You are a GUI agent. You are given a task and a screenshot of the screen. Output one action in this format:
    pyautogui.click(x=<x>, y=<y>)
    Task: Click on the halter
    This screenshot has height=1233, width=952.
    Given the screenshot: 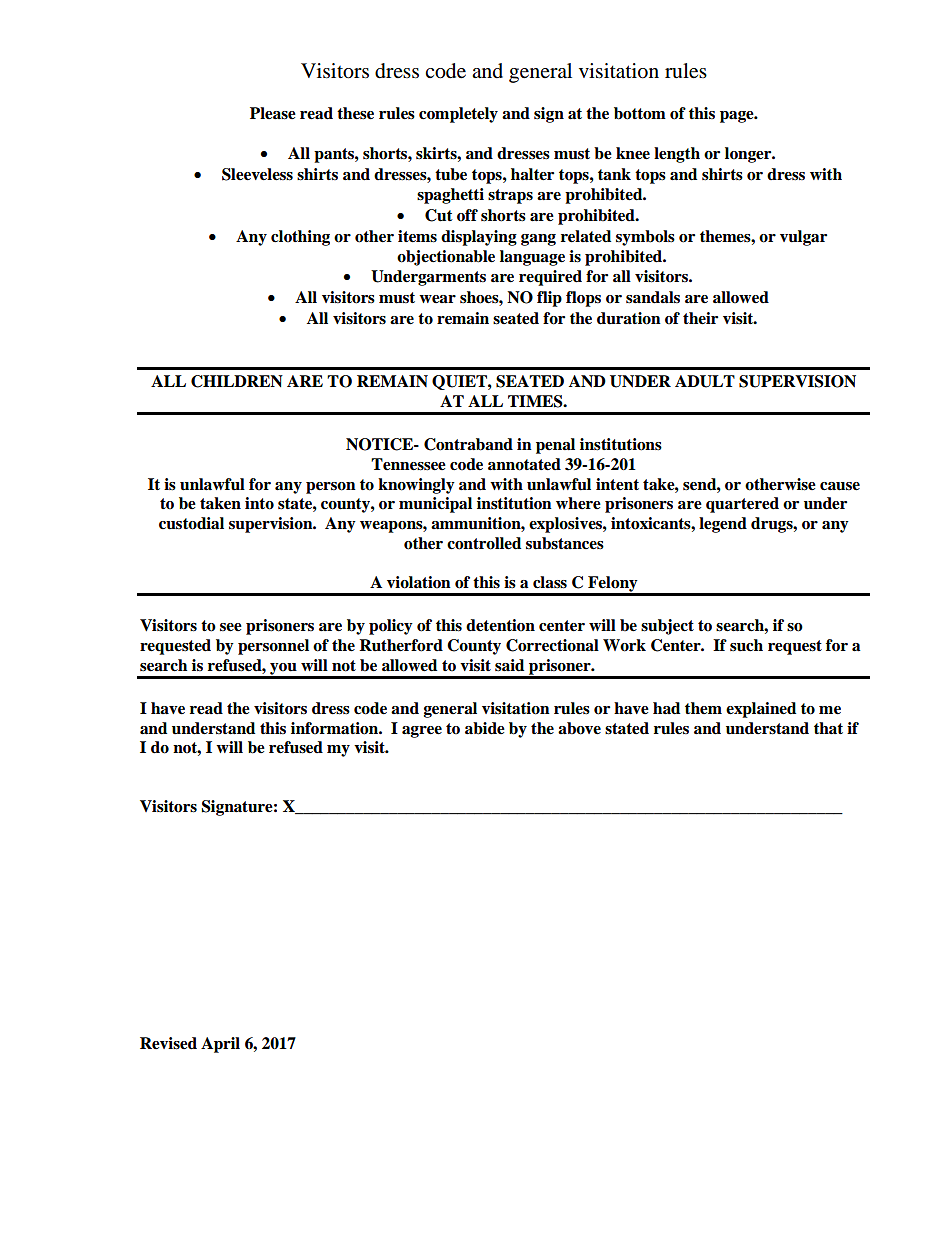 What is the action you would take?
    pyautogui.click(x=532, y=174)
